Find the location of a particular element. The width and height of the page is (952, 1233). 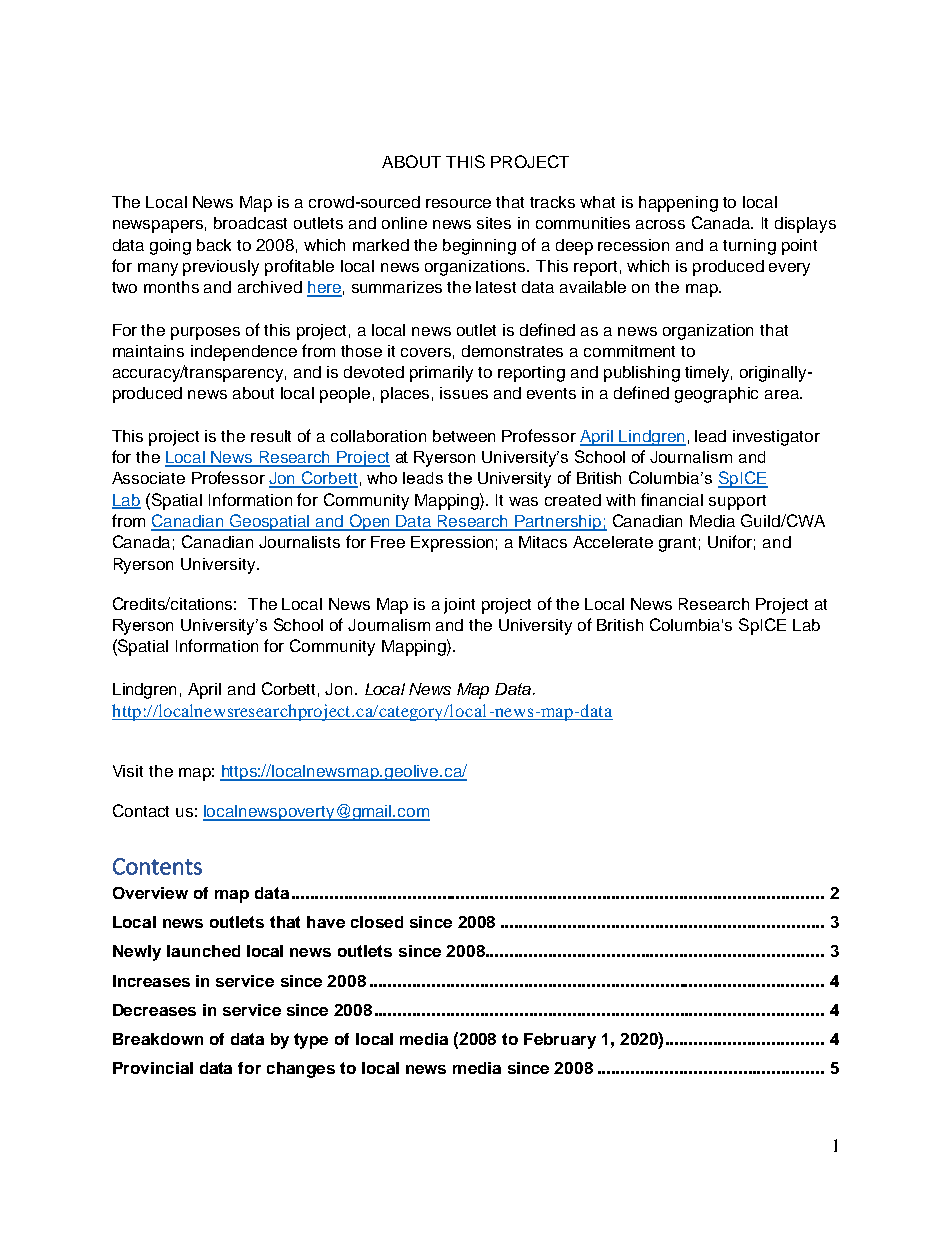

support is located at coordinates (737, 502).
